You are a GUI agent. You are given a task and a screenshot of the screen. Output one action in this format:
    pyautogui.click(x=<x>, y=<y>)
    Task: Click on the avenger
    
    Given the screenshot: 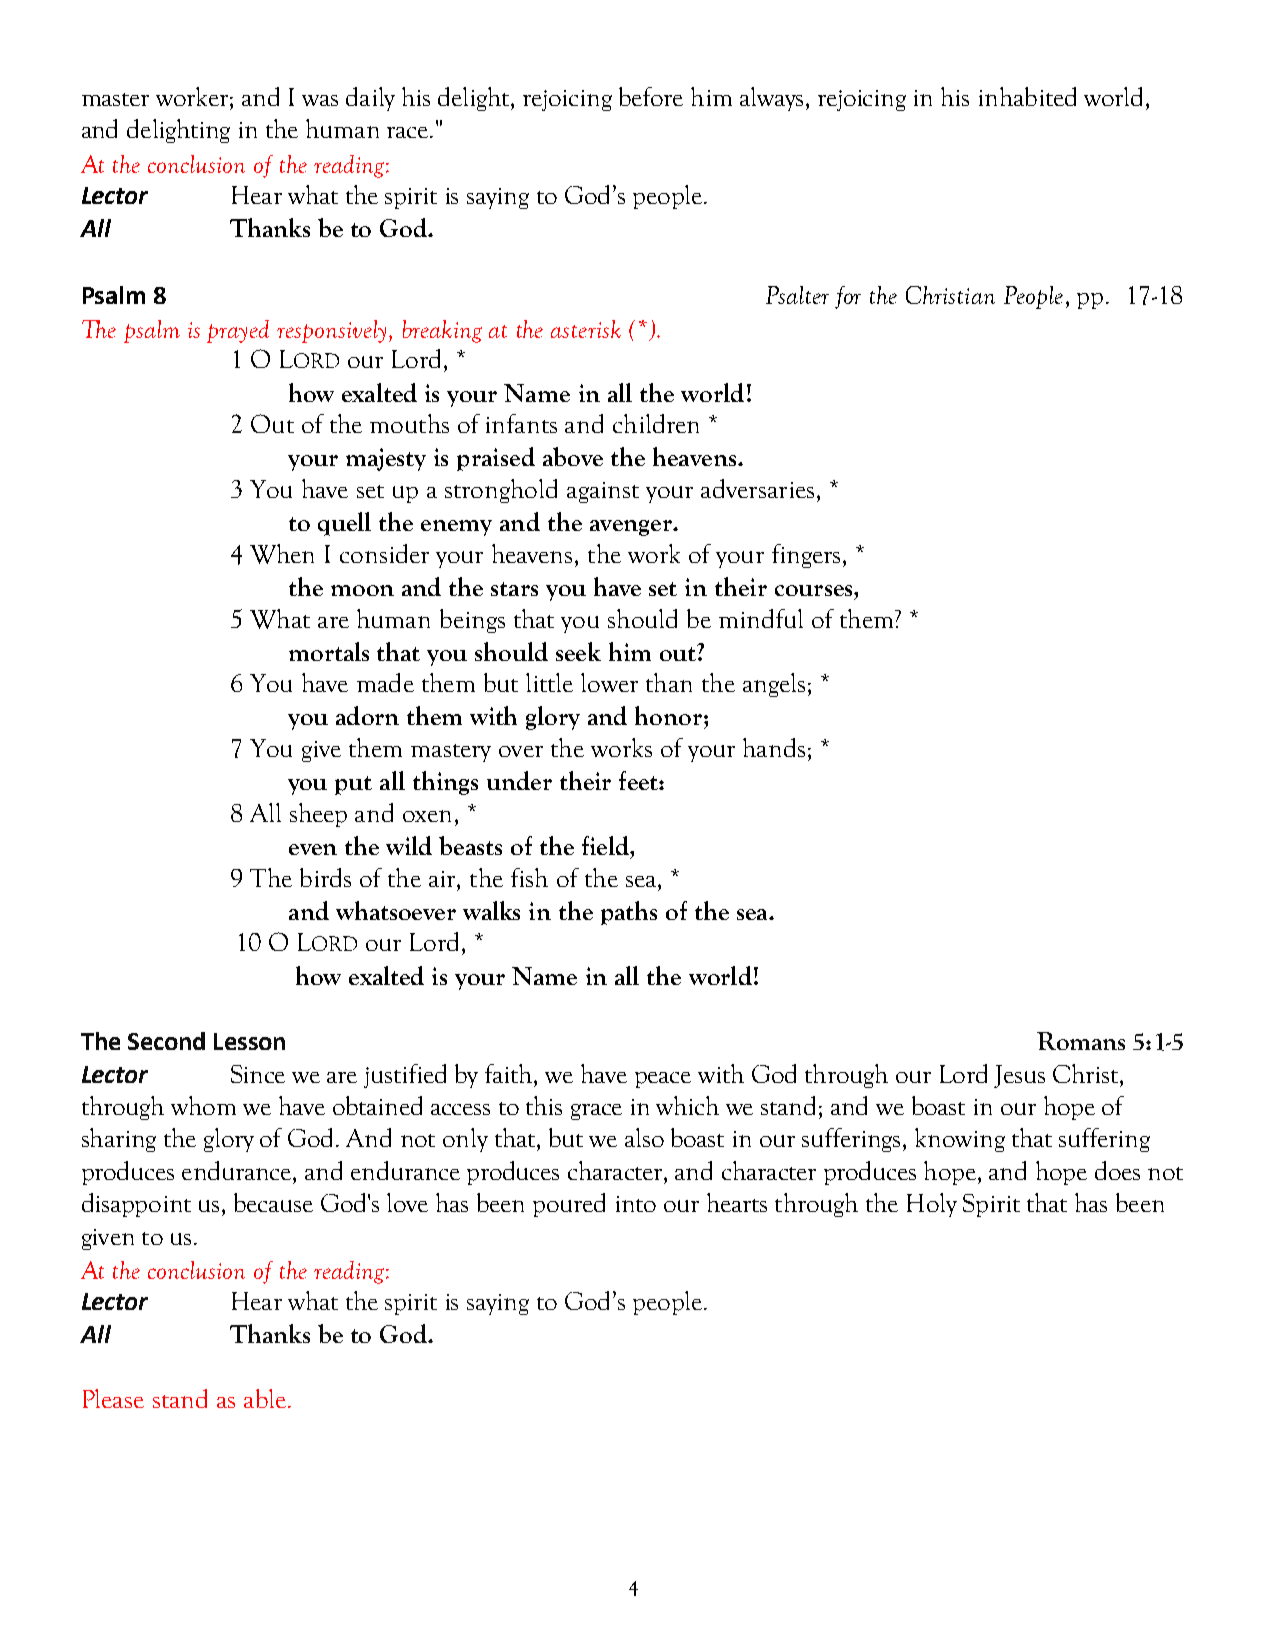 What is the action you would take?
    pyautogui.click(x=632, y=528)
